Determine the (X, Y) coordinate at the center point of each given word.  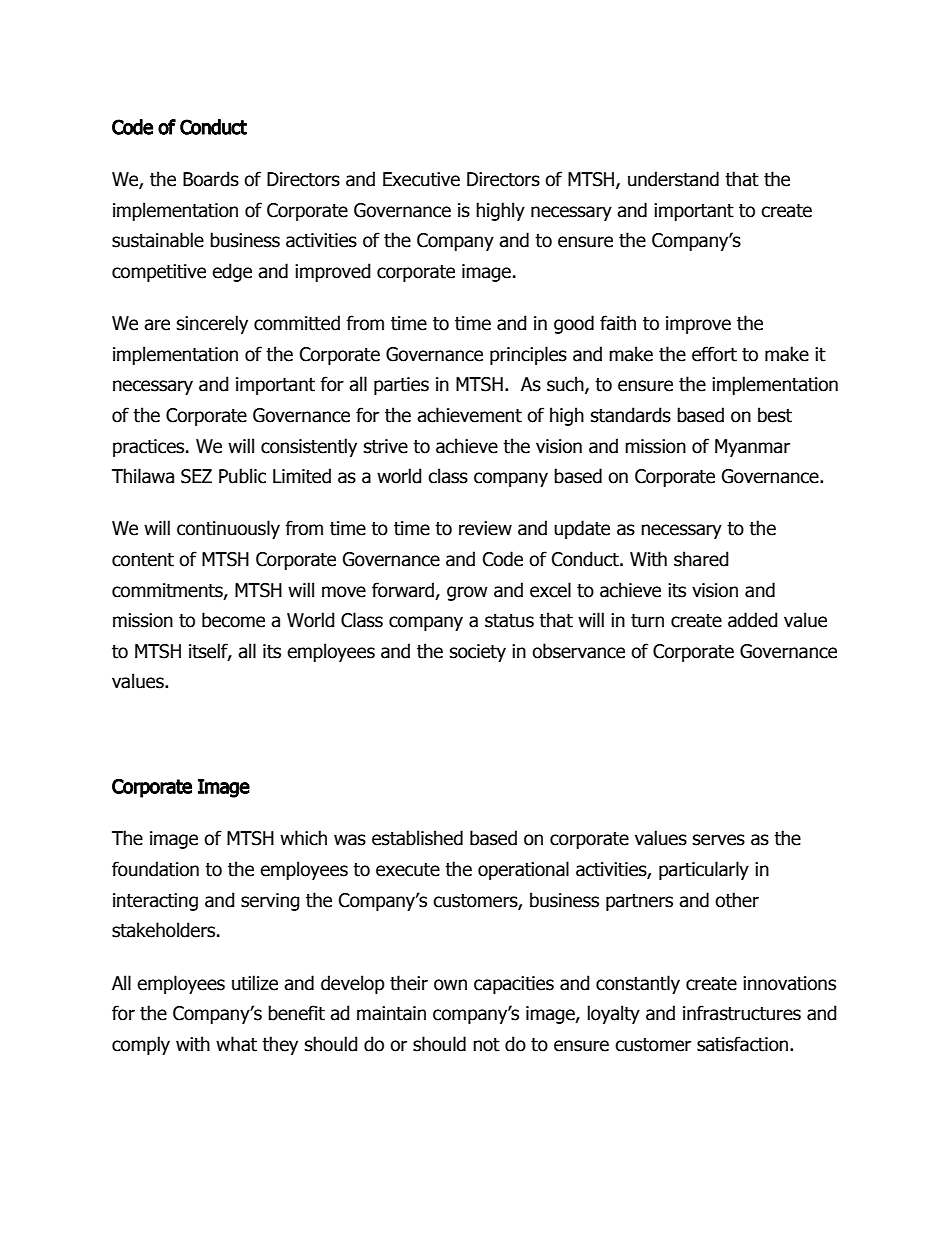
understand (673, 179)
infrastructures (742, 1013)
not (486, 1045)
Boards (211, 179)
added (753, 620)
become (233, 620)
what (236, 1044)
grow (467, 593)
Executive (421, 179)
